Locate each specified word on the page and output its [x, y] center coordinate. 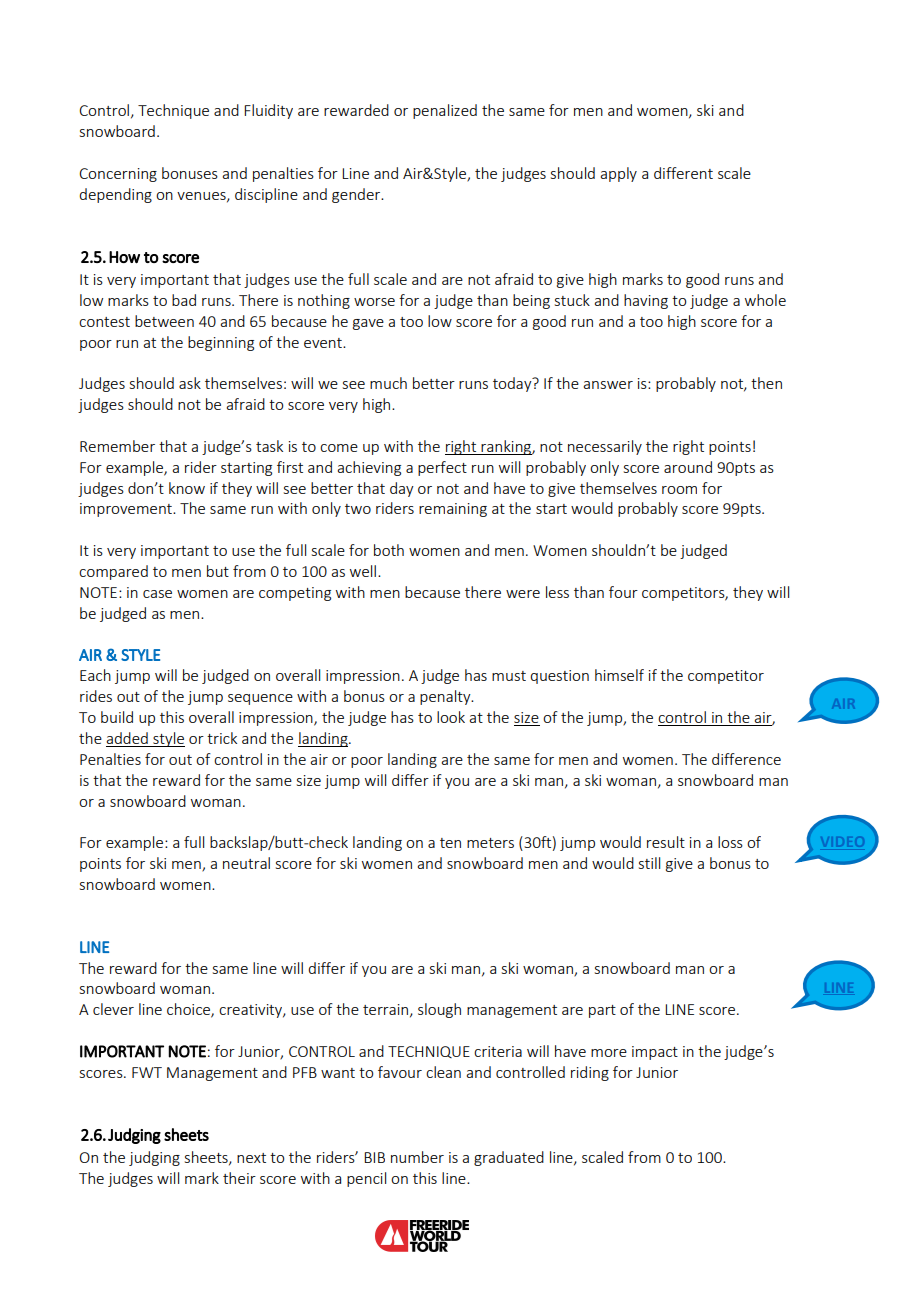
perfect [442, 468]
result [666, 842]
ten [450, 843]
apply [618, 174]
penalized [445, 111]
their [239, 1178]
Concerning [118, 175]
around [688, 467]
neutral [246, 863]
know [187, 488]
